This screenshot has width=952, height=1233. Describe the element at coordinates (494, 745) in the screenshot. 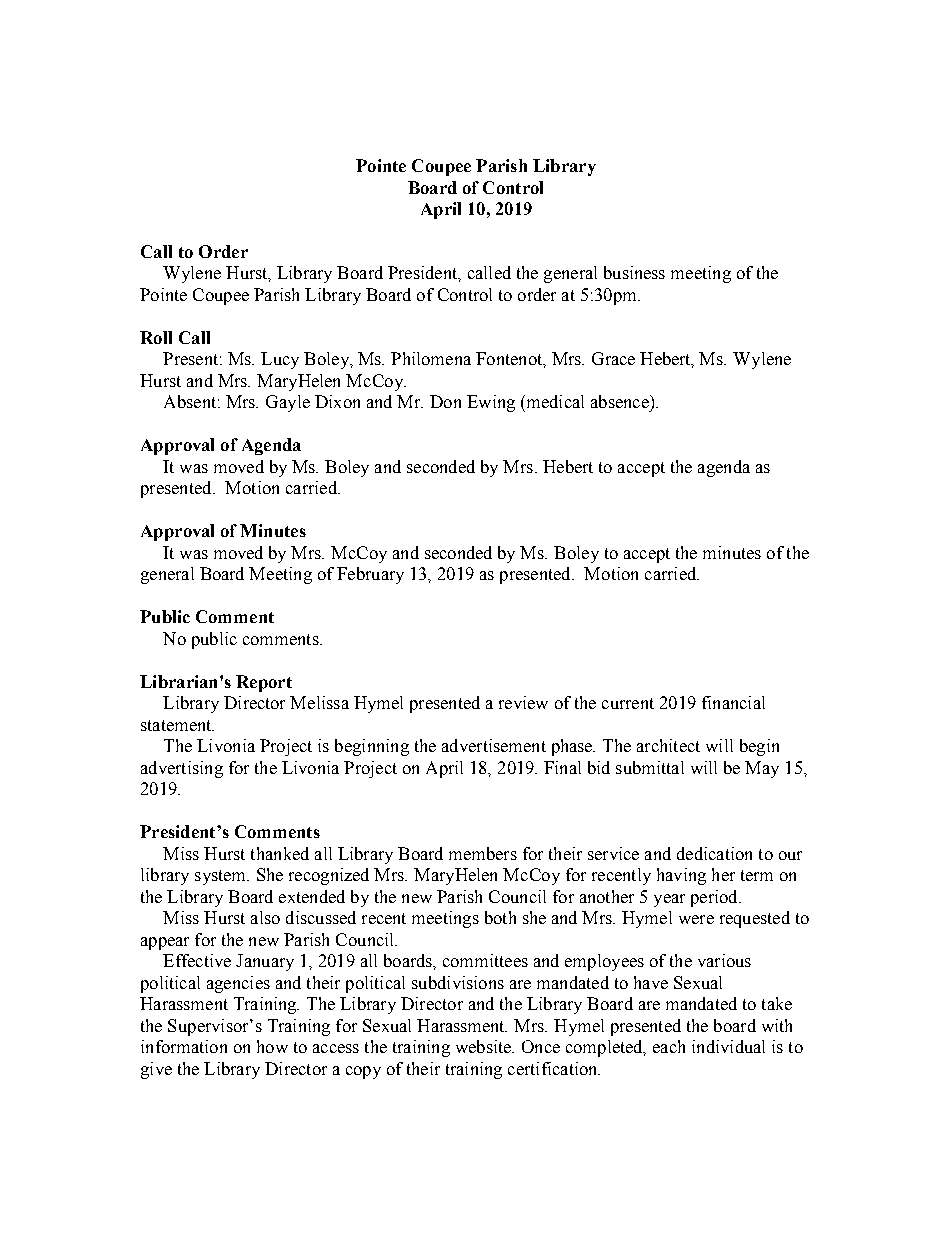

I see `advertisement` at that location.
